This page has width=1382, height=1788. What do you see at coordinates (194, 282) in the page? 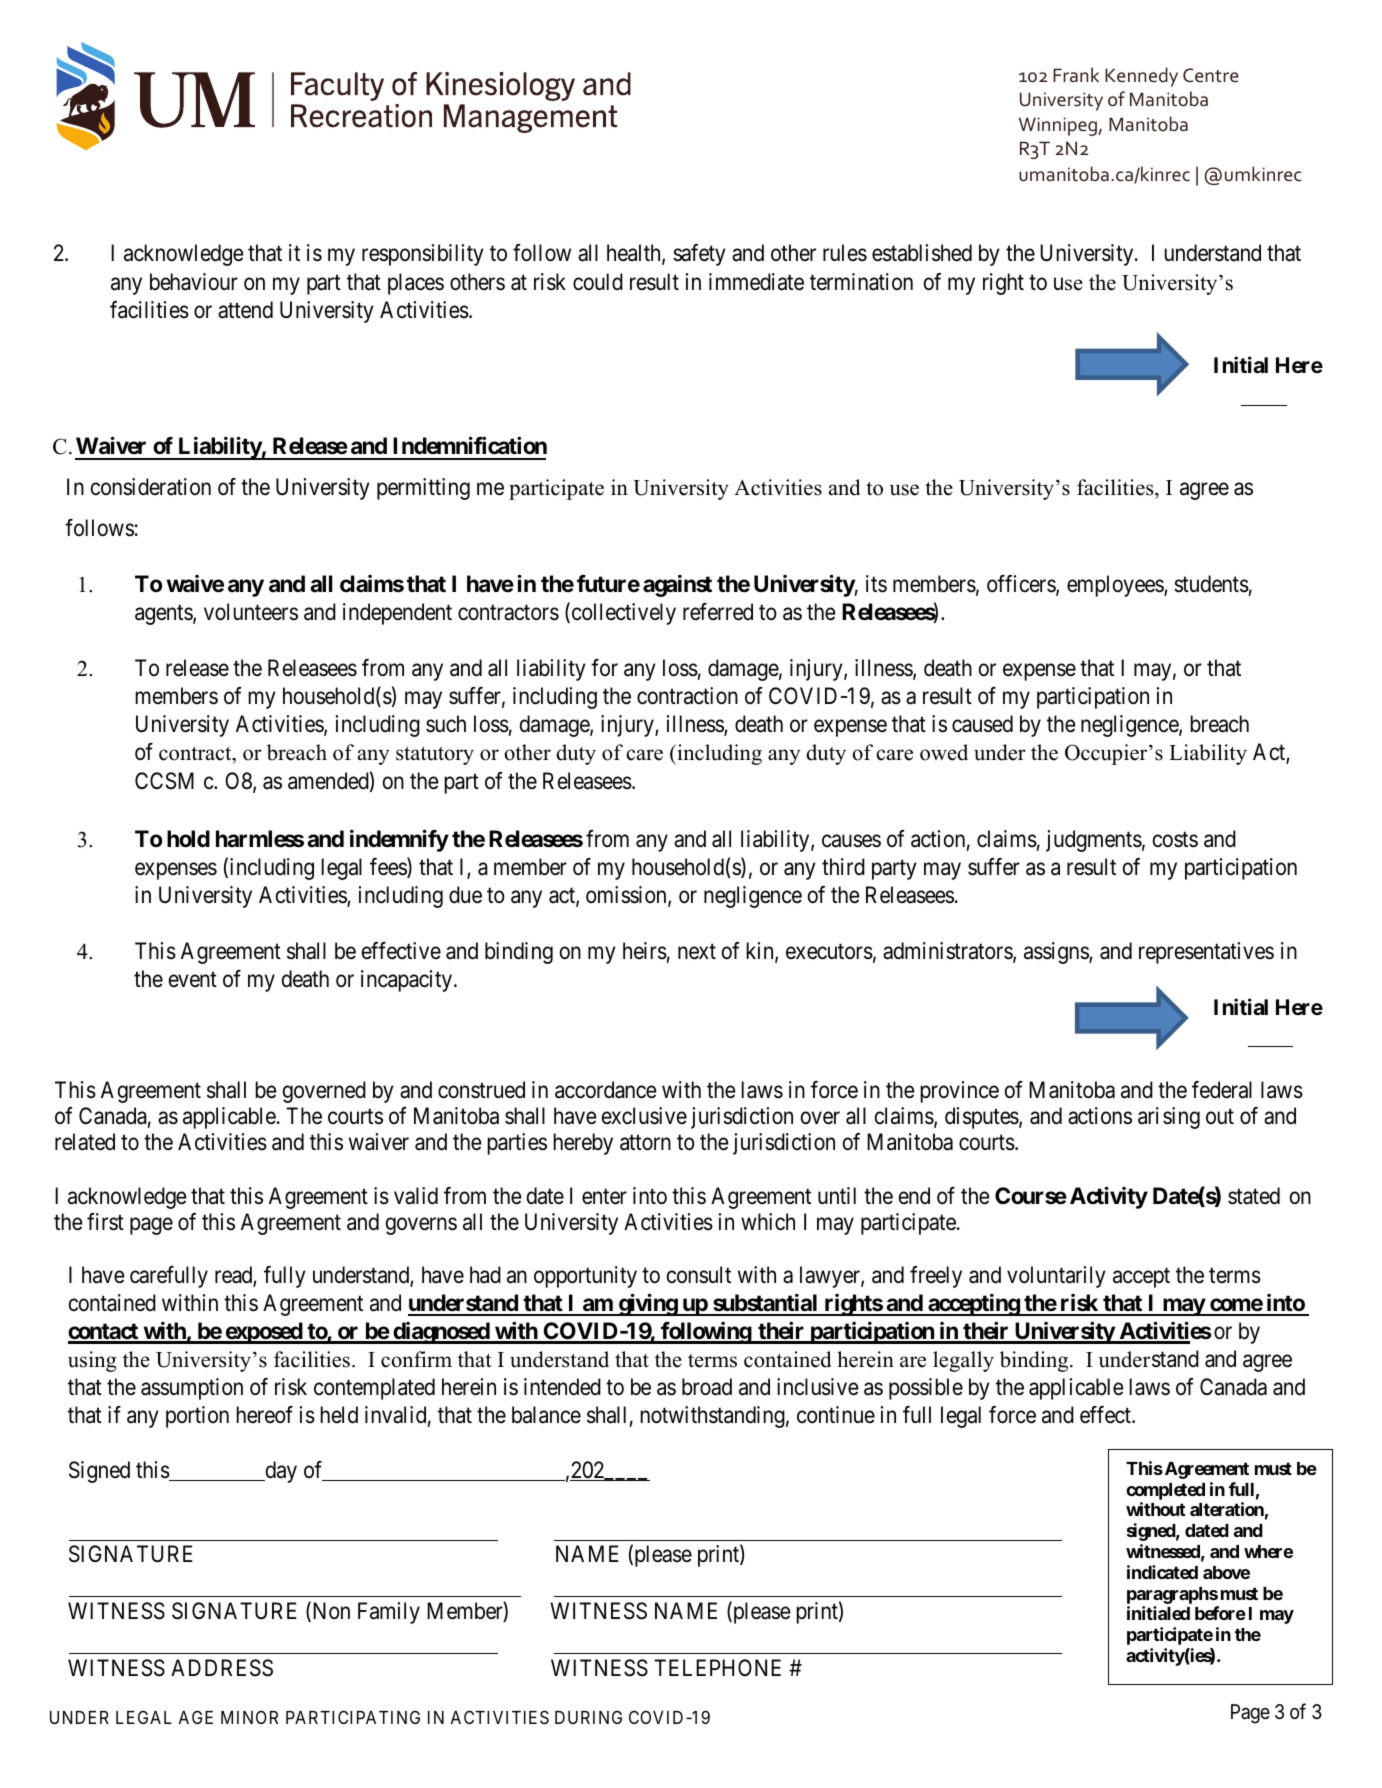
I see `behaviour` at bounding box center [194, 282].
